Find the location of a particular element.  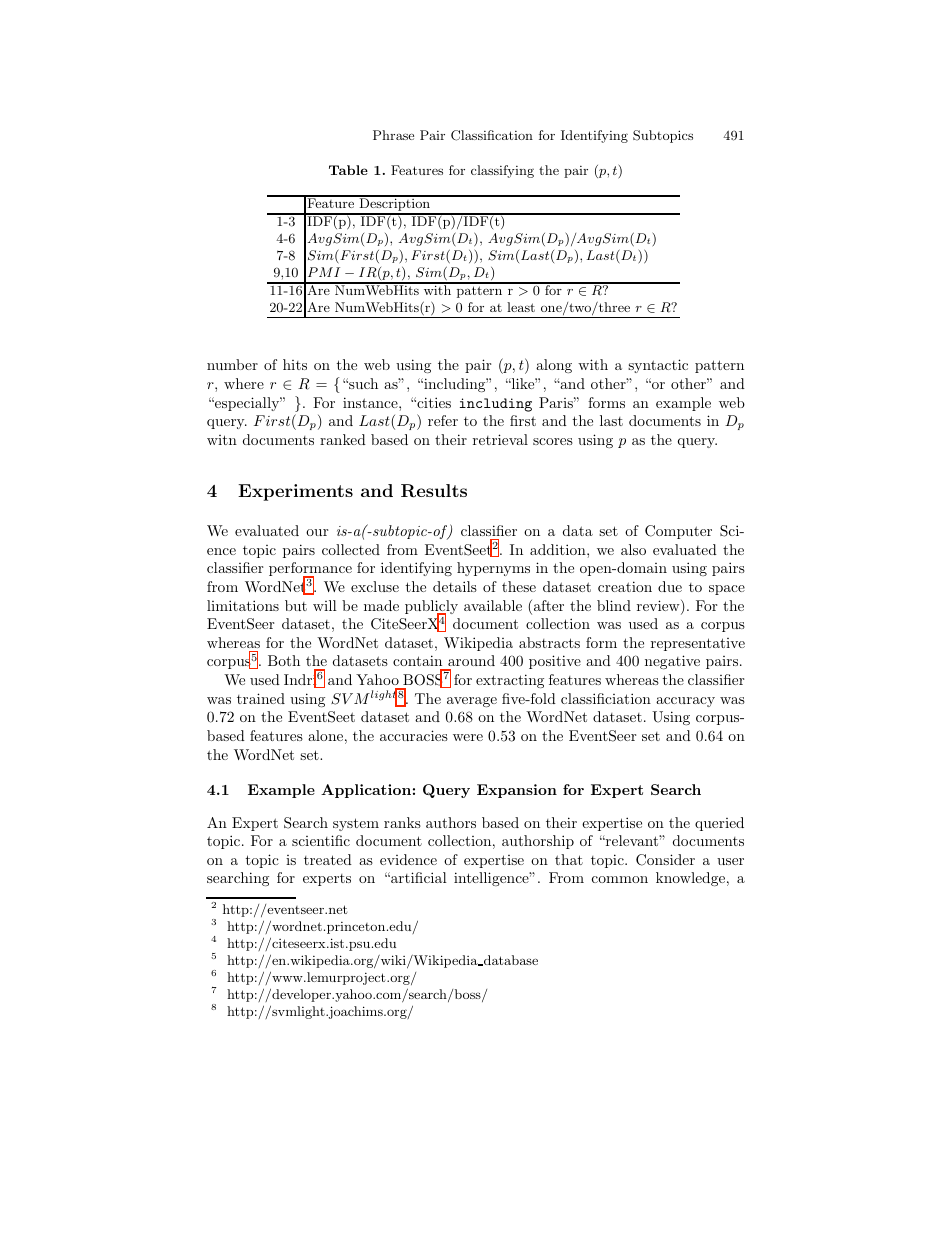

that is located at coordinates (569, 859).
